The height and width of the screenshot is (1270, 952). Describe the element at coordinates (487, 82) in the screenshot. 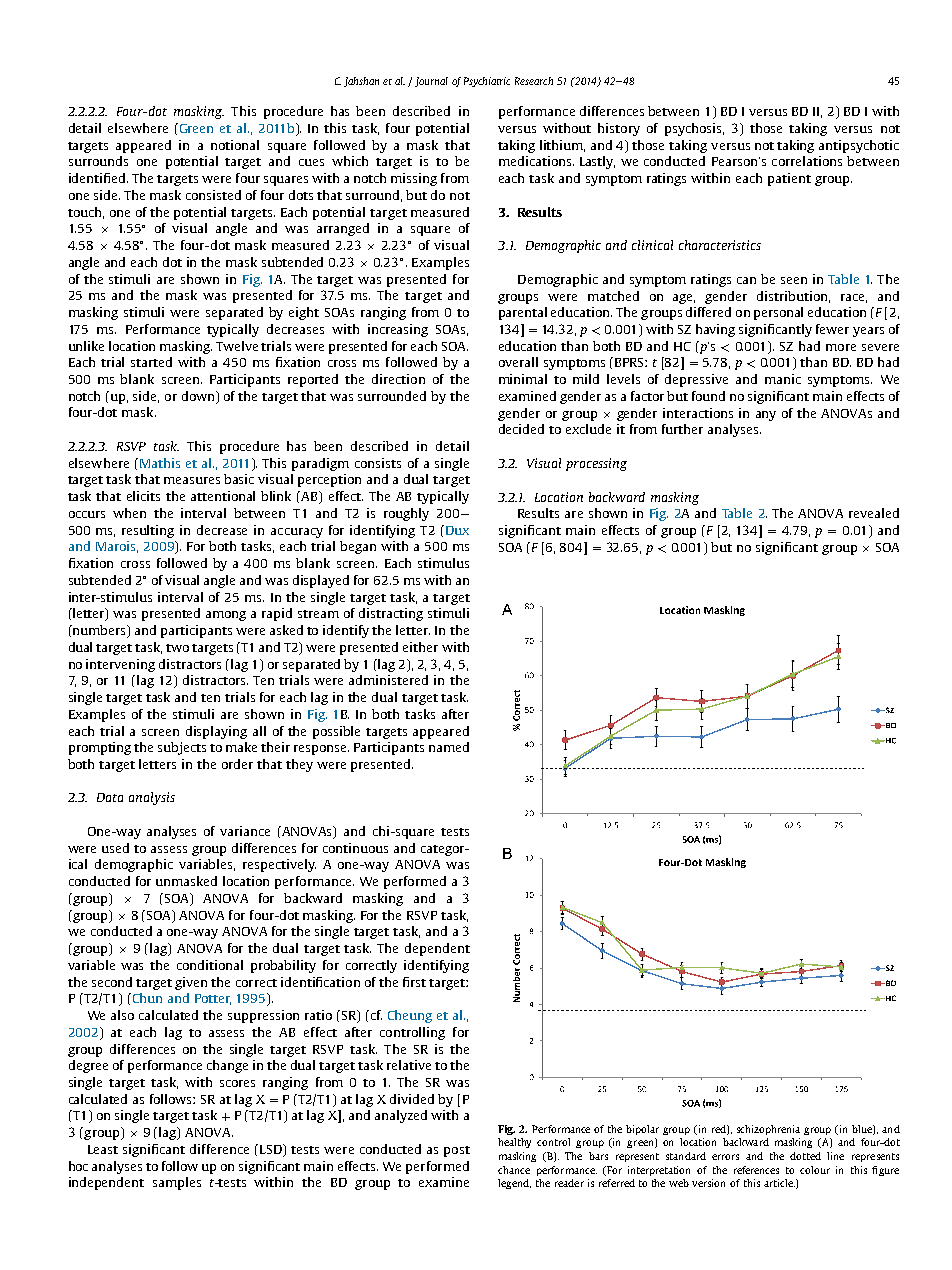

I see `Psychiatric` at that location.
